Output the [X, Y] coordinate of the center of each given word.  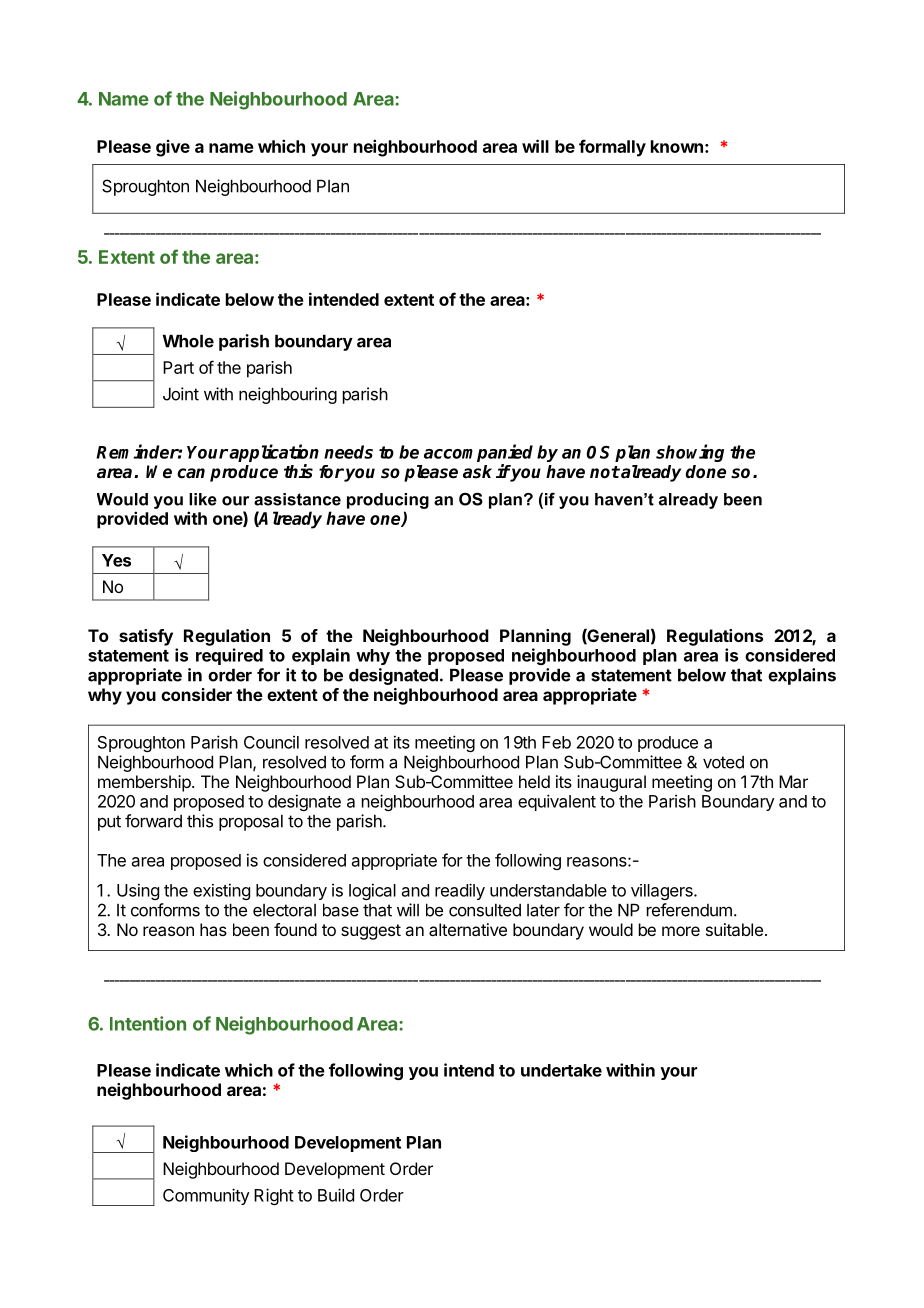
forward [153, 821]
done [706, 472]
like [203, 499]
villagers [663, 892]
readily [460, 891]
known [677, 146]
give [173, 148]
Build [336, 1195]
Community [206, 1196]
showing [690, 453]
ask [477, 472]
